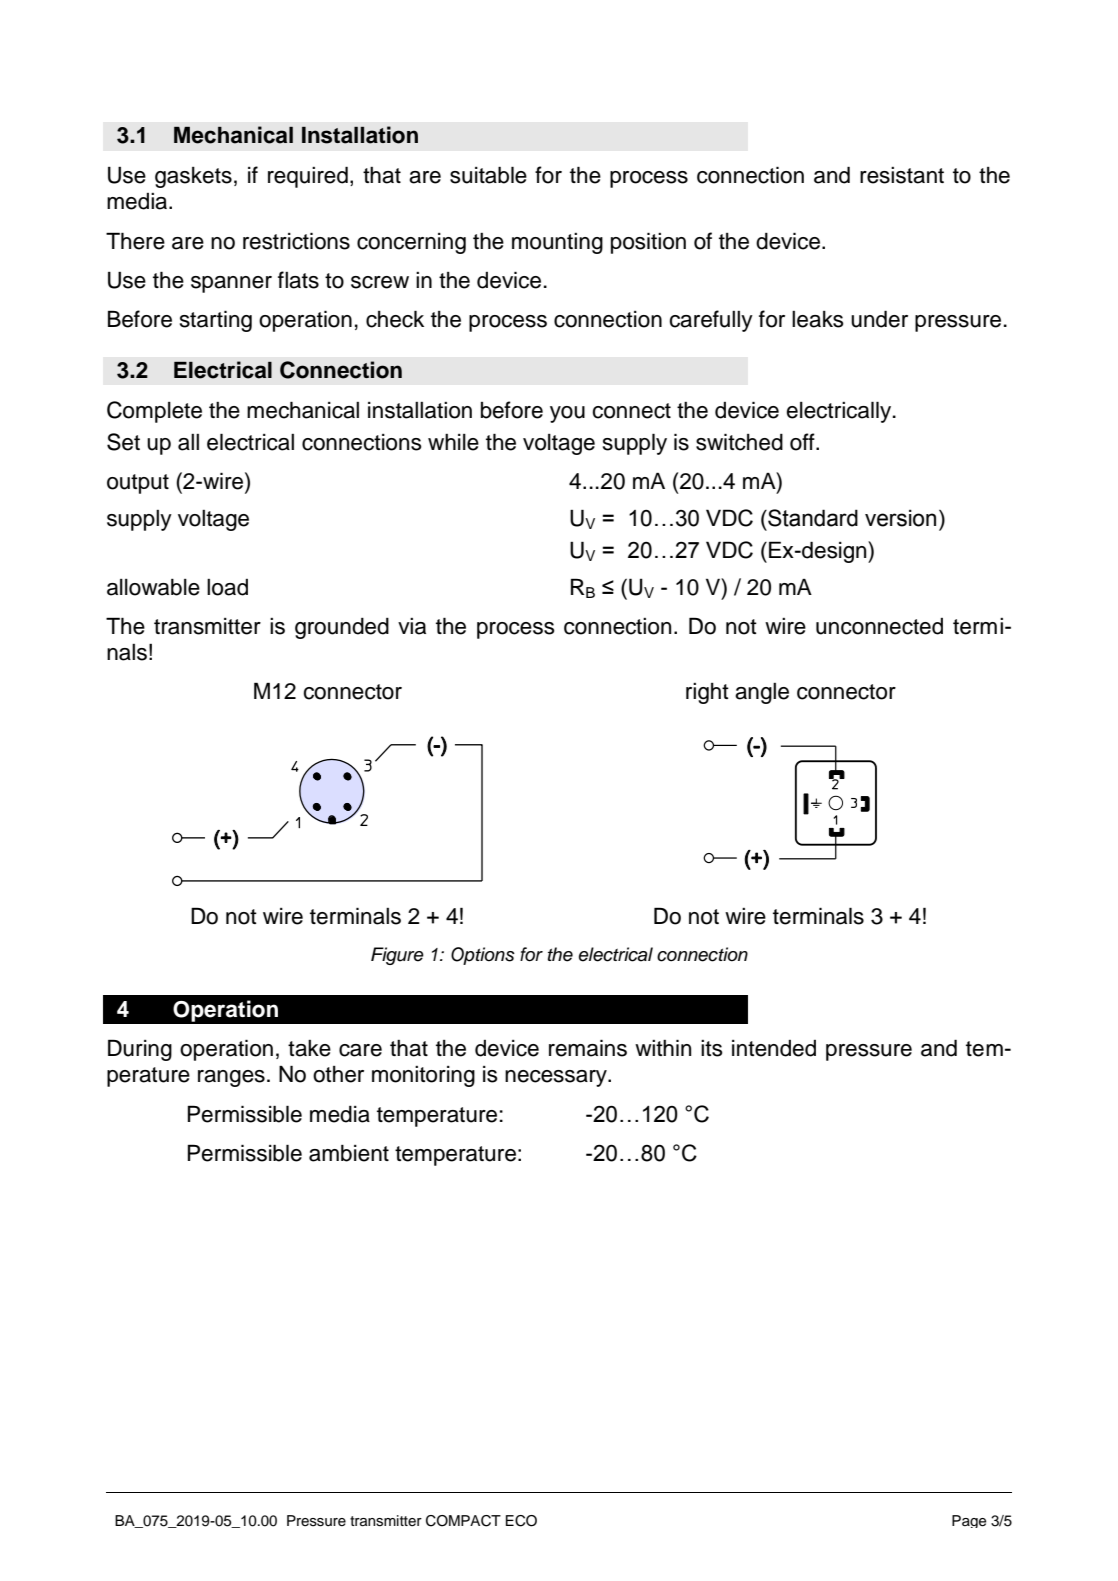 This screenshot has height=1581, width=1118. Describe the element at coordinates (902, 175) in the screenshot. I see `resistant` at that location.
